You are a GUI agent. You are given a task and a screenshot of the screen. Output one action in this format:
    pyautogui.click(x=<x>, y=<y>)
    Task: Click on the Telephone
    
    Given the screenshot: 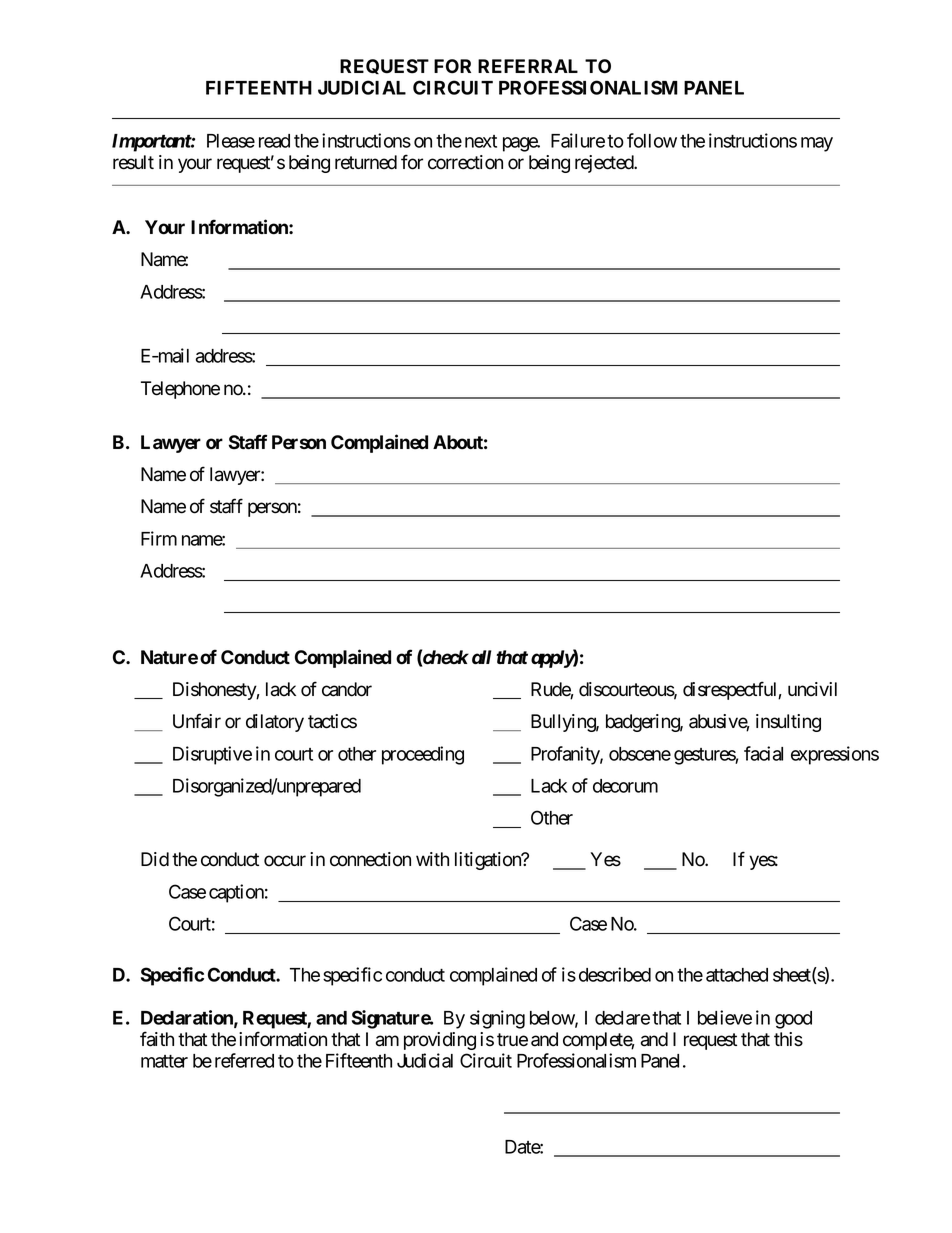 What is the action you would take?
    pyautogui.click(x=180, y=390)
